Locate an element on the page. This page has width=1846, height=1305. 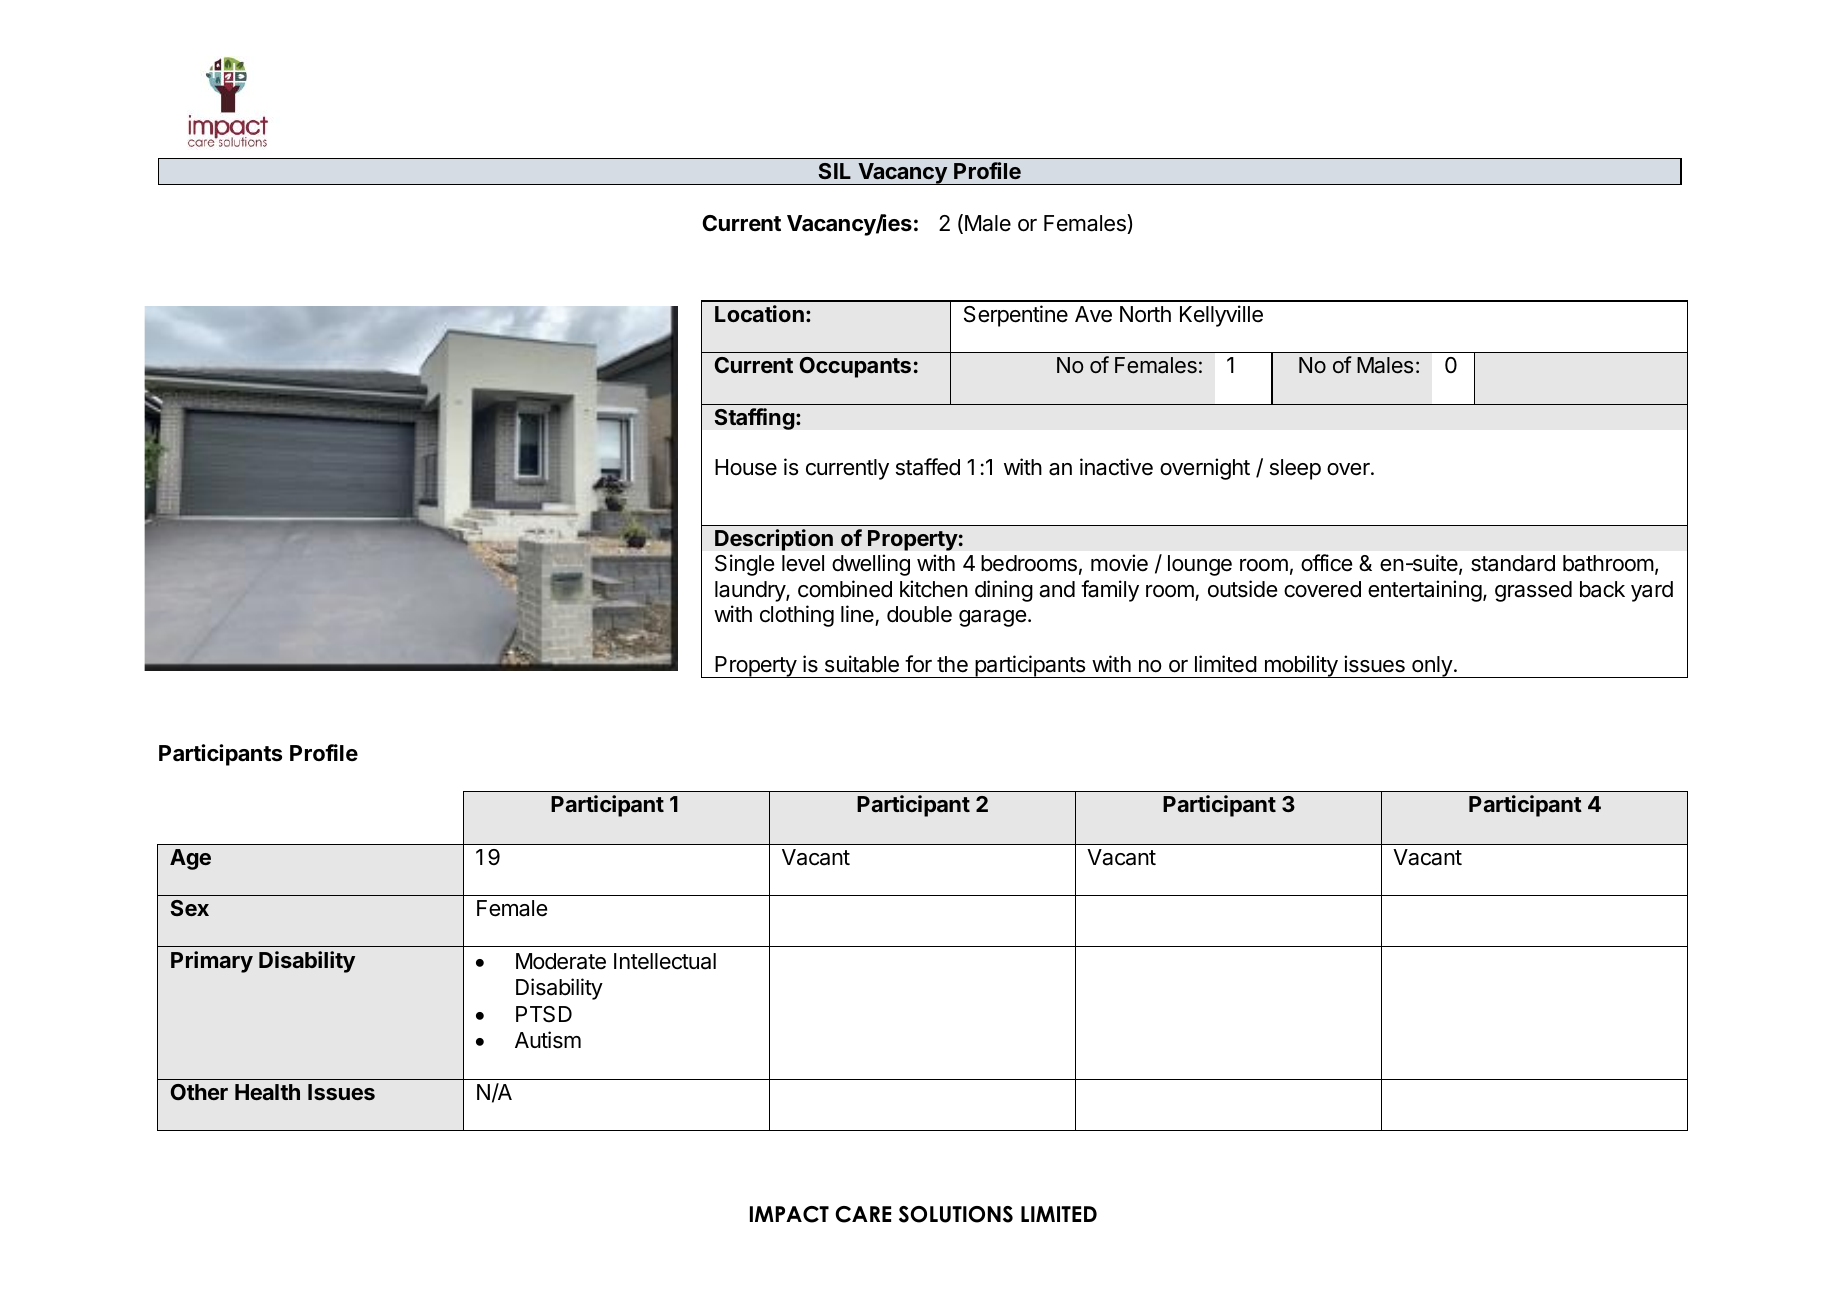
SIL is located at coordinates (834, 171).
